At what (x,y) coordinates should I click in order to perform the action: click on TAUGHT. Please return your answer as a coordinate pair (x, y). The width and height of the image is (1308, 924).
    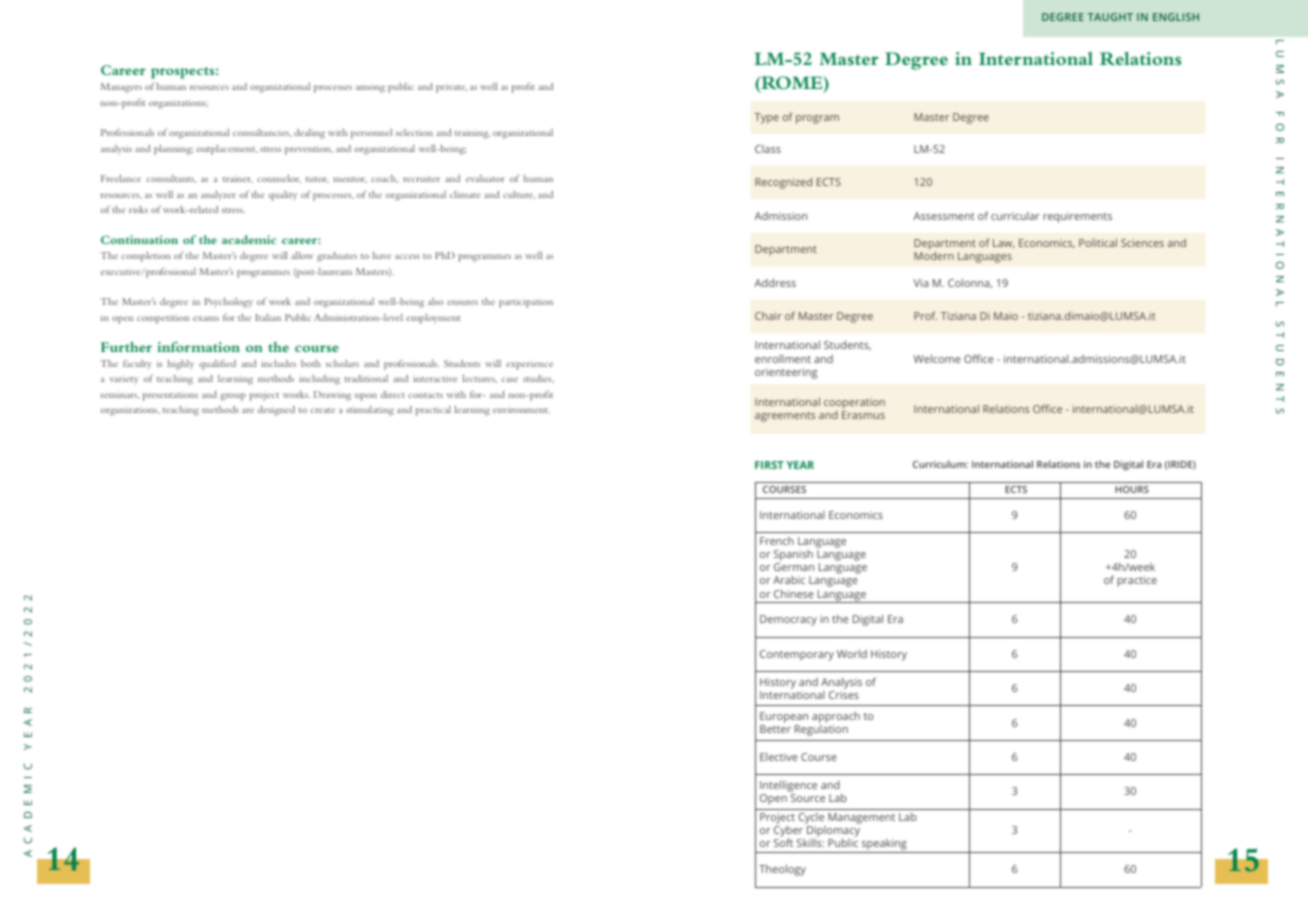
    Looking at the image, I should click on (1110, 17).
